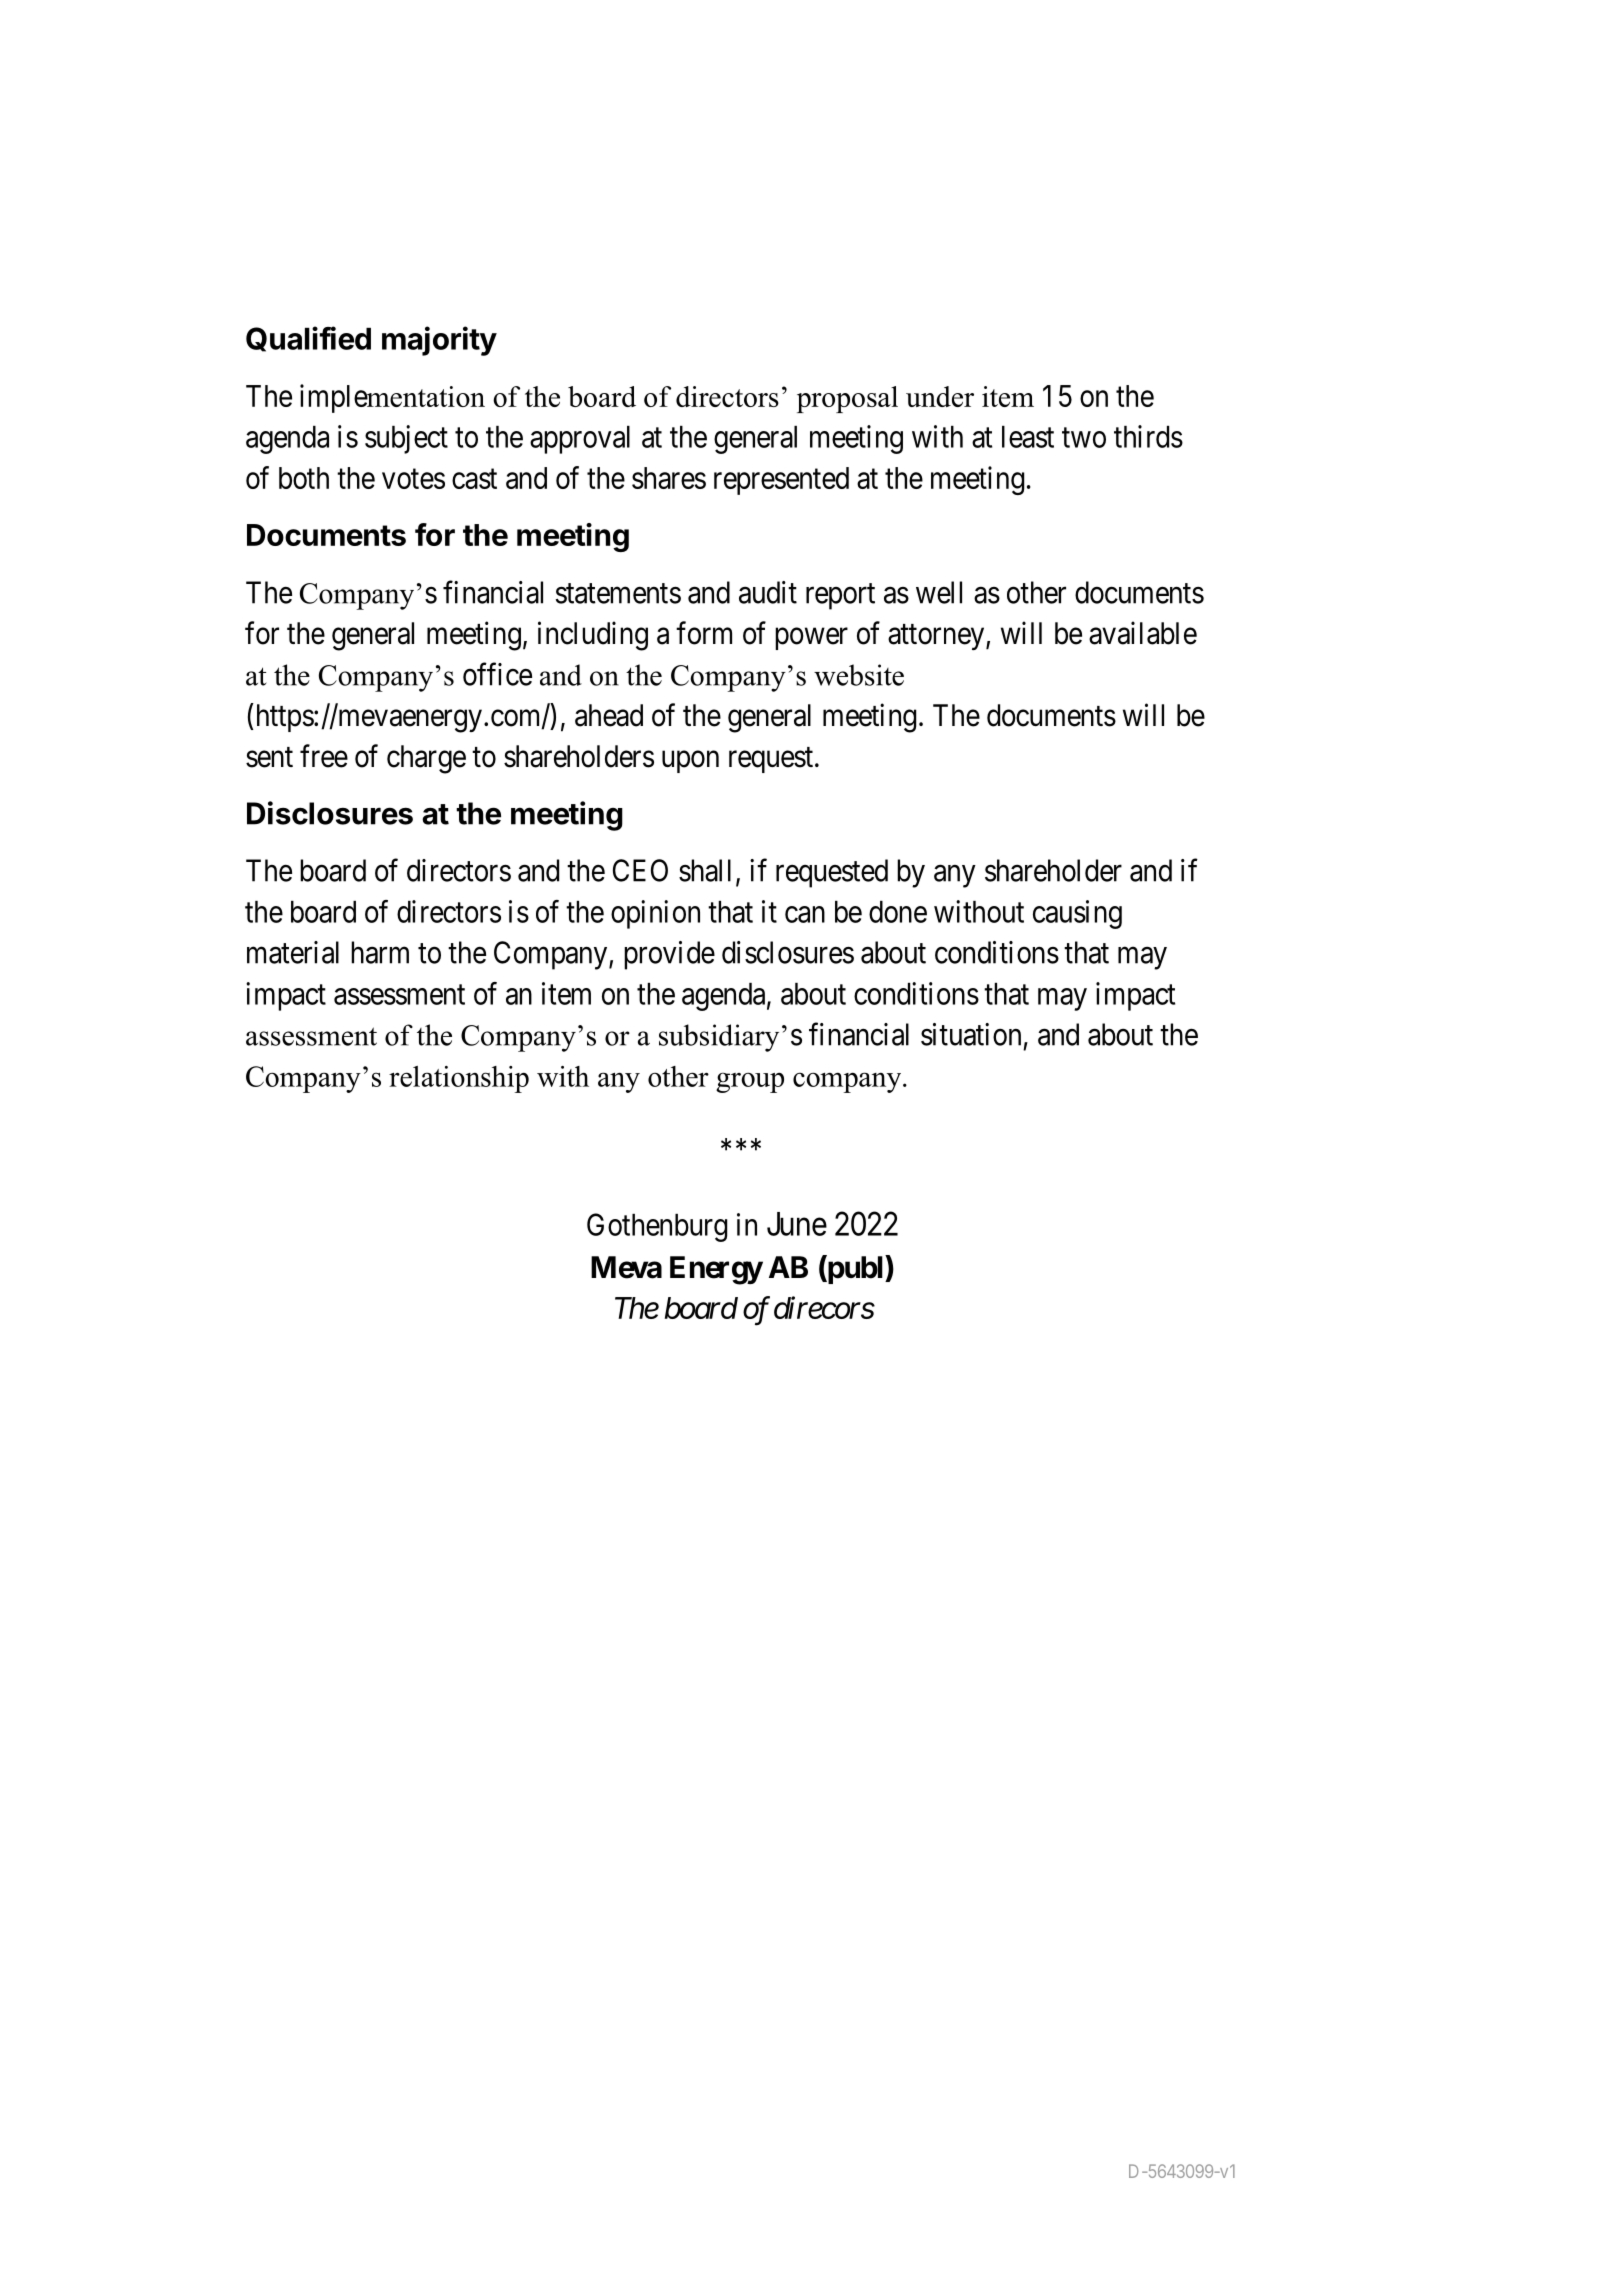 The height and width of the document is (2274, 1606). Describe the element at coordinates (657, 1227) in the document. I see `Gothenburg` at that location.
